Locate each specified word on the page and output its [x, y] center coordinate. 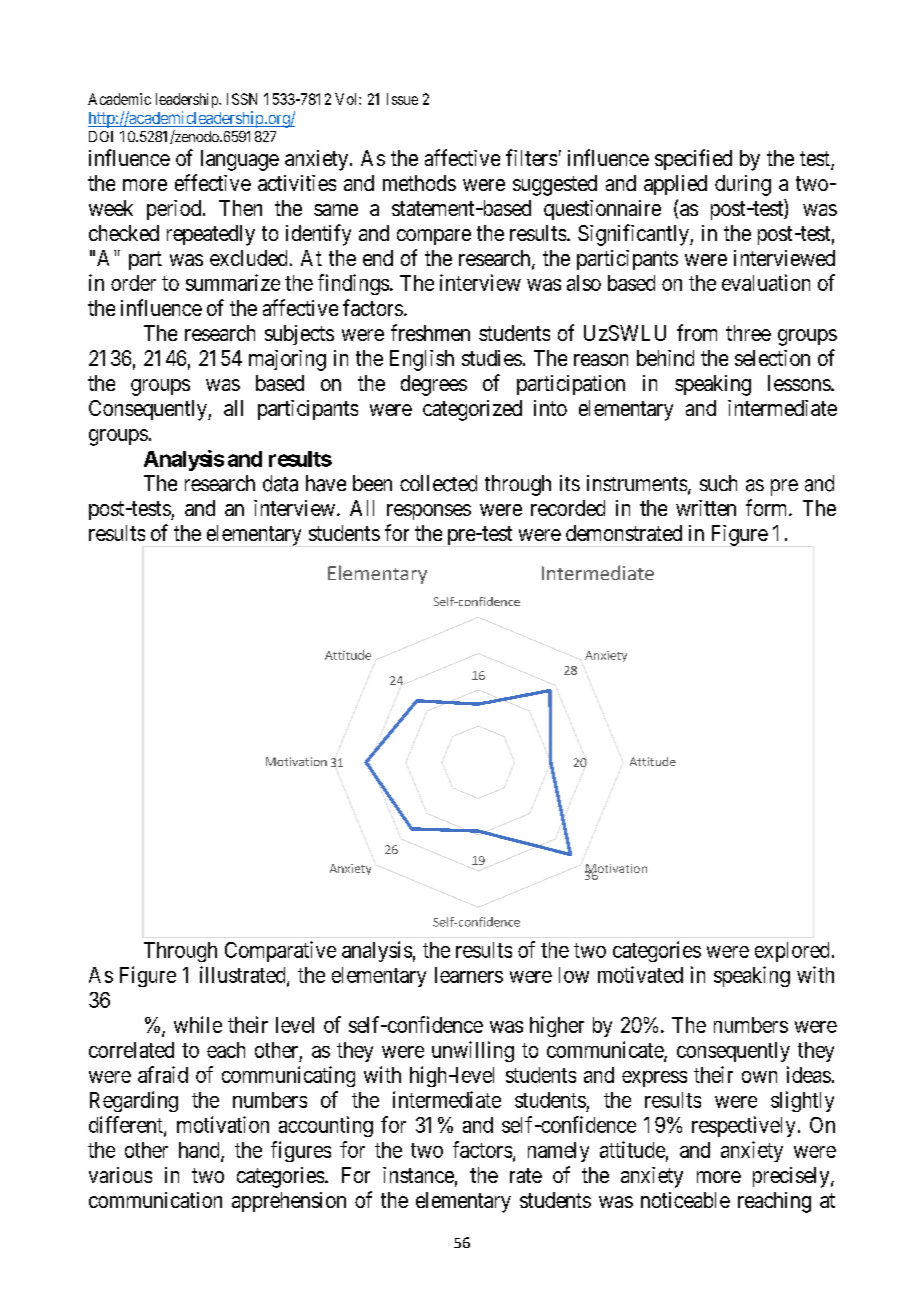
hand [200, 1151]
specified [693, 159]
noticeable [685, 1200]
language [240, 160]
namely [558, 1152]
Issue [402, 99]
